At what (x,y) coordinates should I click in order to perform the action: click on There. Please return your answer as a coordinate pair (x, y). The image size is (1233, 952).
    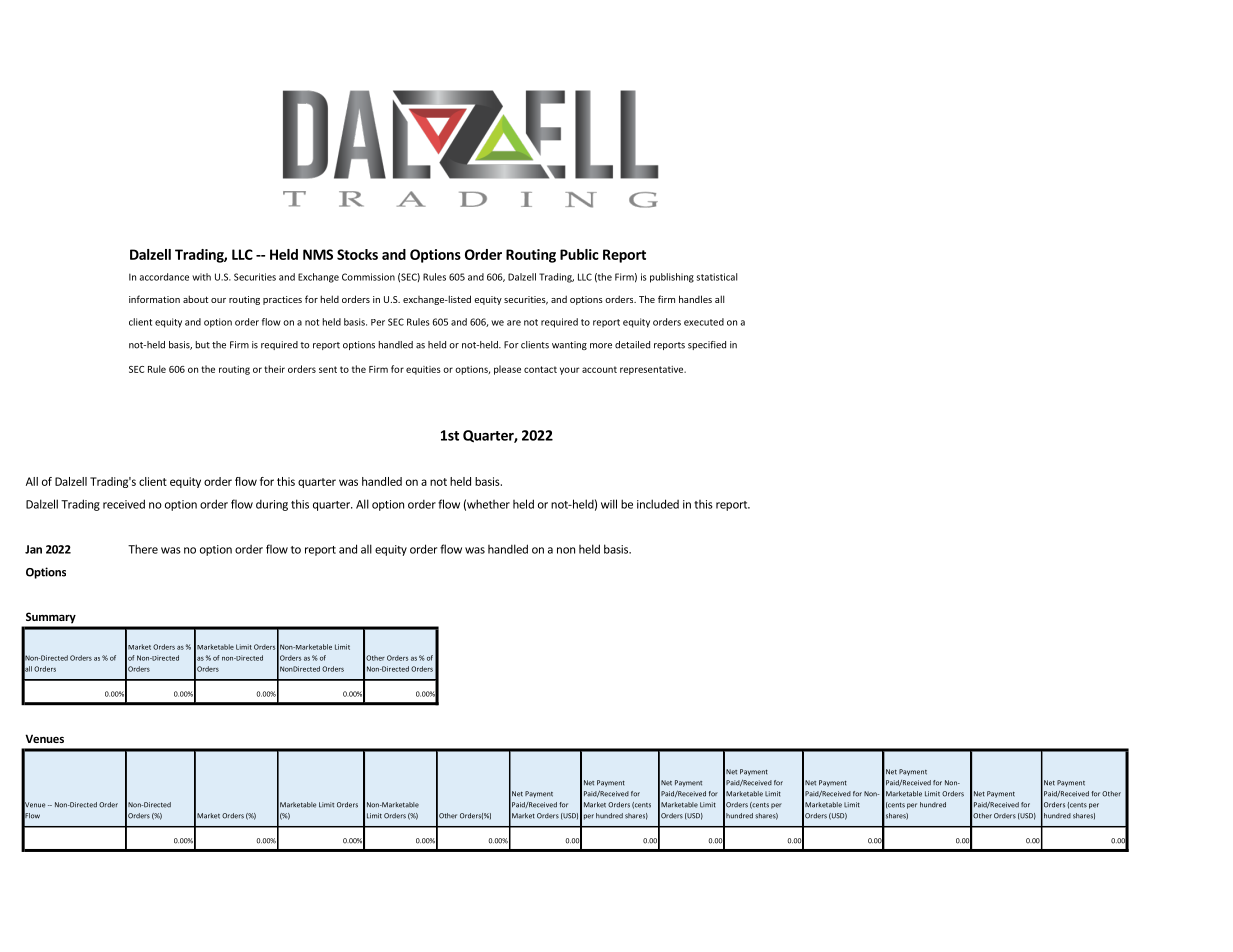
    Looking at the image, I should click on (143, 549).
